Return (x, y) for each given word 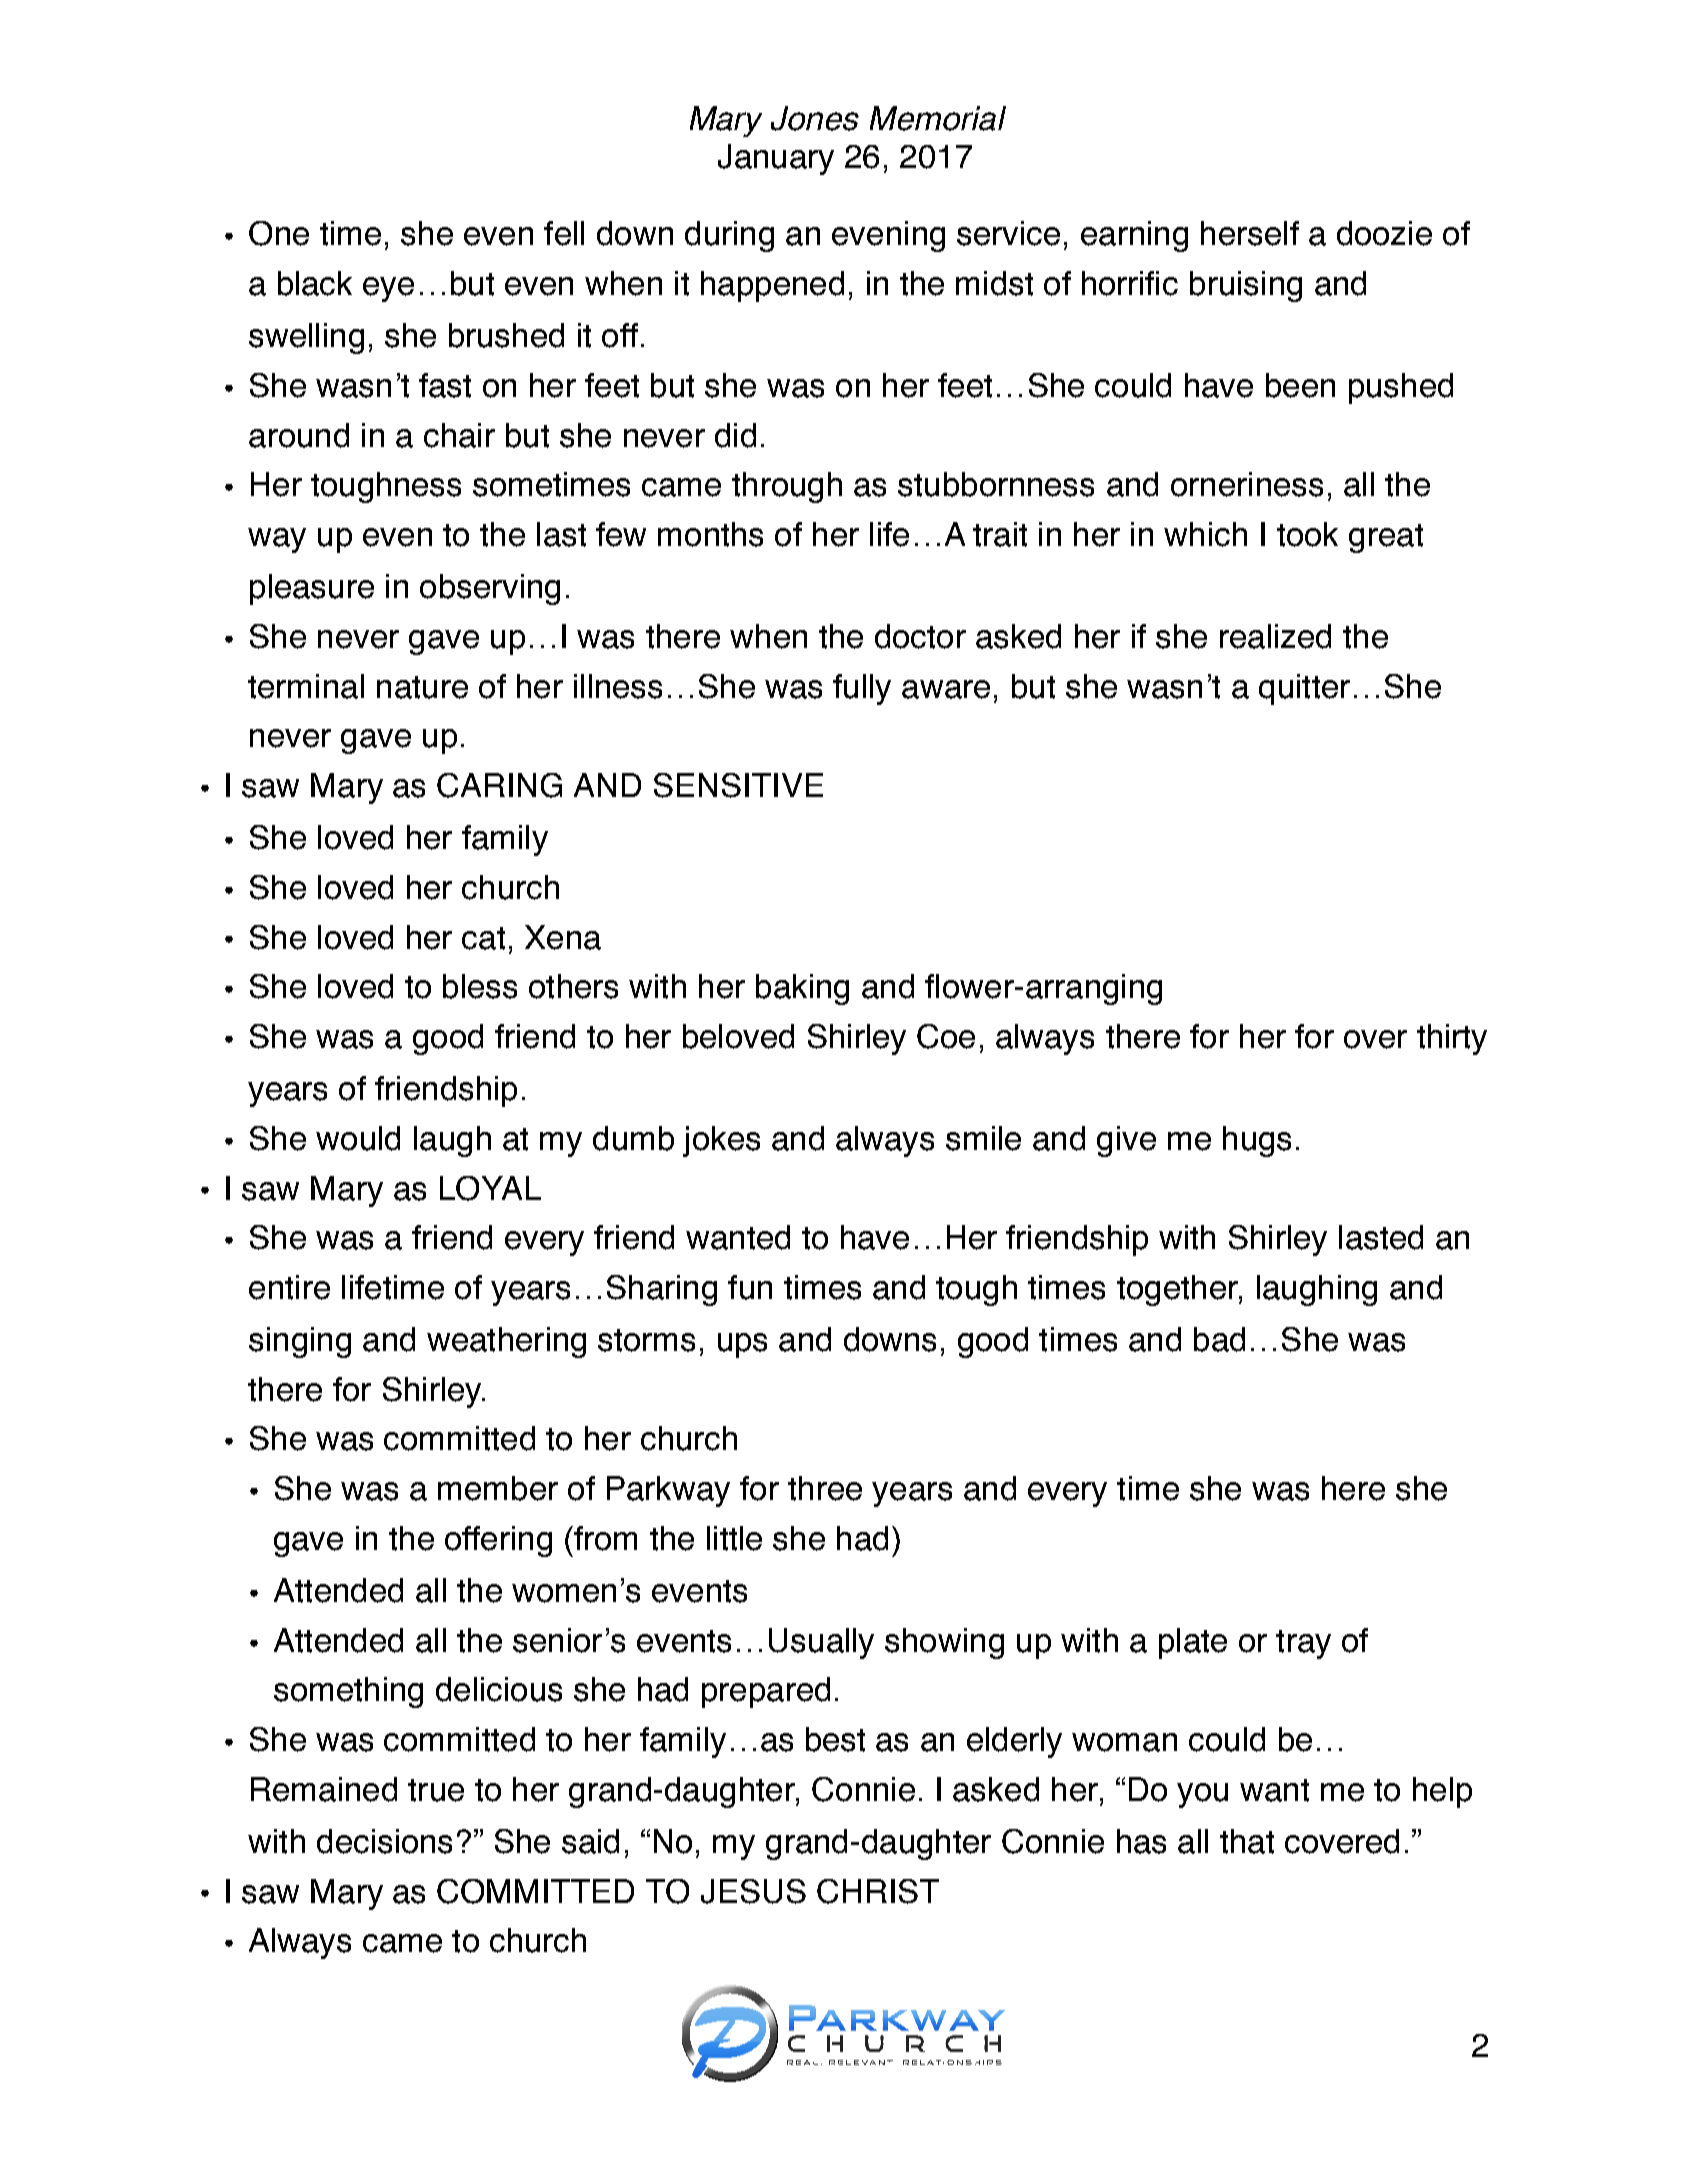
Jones (815, 118)
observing (490, 589)
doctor (920, 636)
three (825, 1488)
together (1178, 1290)
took (1307, 534)
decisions (384, 1841)
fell (564, 233)
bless (480, 986)
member (498, 1488)
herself (1250, 233)
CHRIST (878, 1891)
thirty (1452, 1039)
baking (802, 989)
